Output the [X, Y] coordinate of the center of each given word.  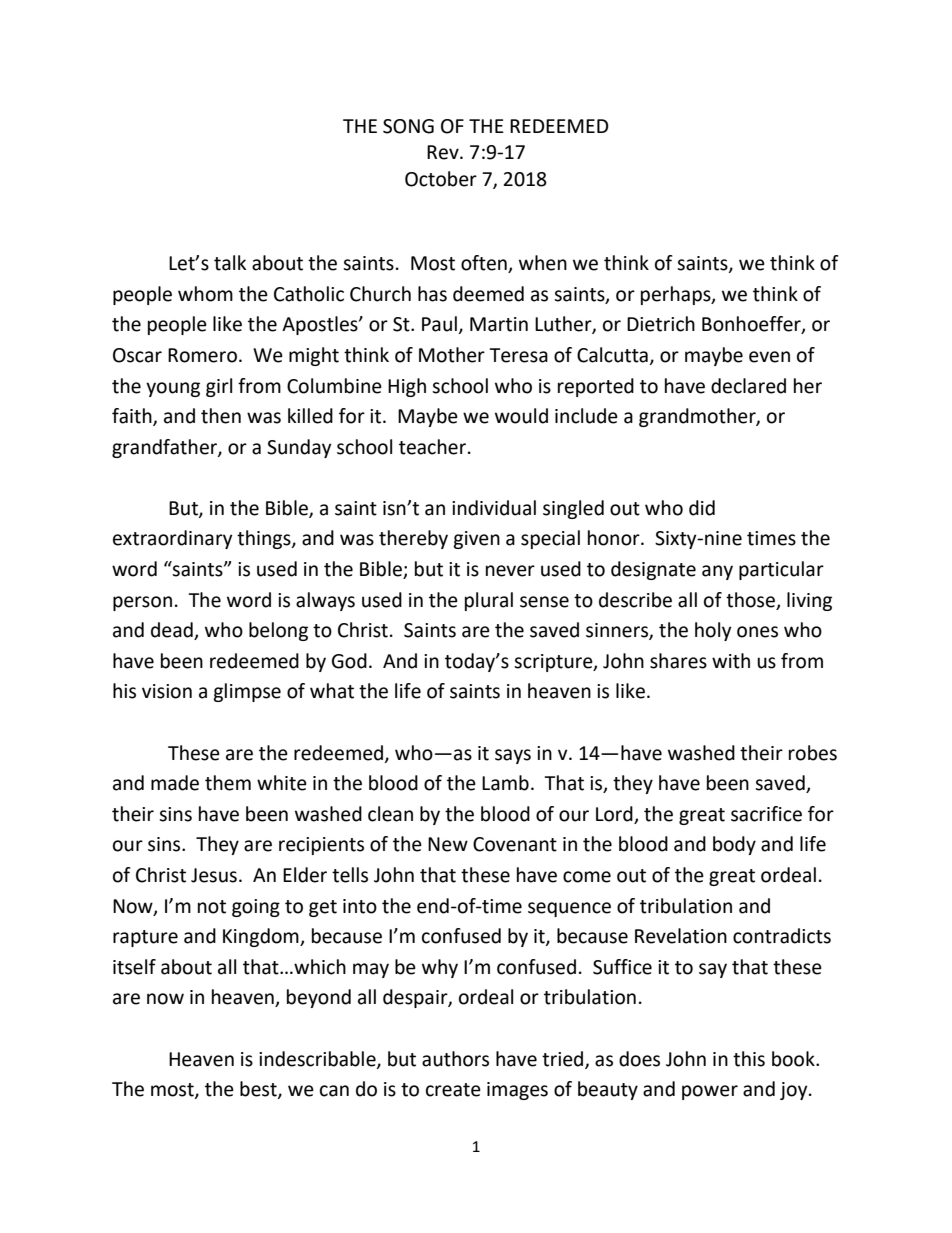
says [513, 756]
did [702, 508]
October [441, 179]
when [543, 263]
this [749, 1059]
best [259, 1090]
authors [455, 1059]
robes [813, 753]
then [221, 416]
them [228, 783]
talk [230, 263]
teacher [432, 447]
